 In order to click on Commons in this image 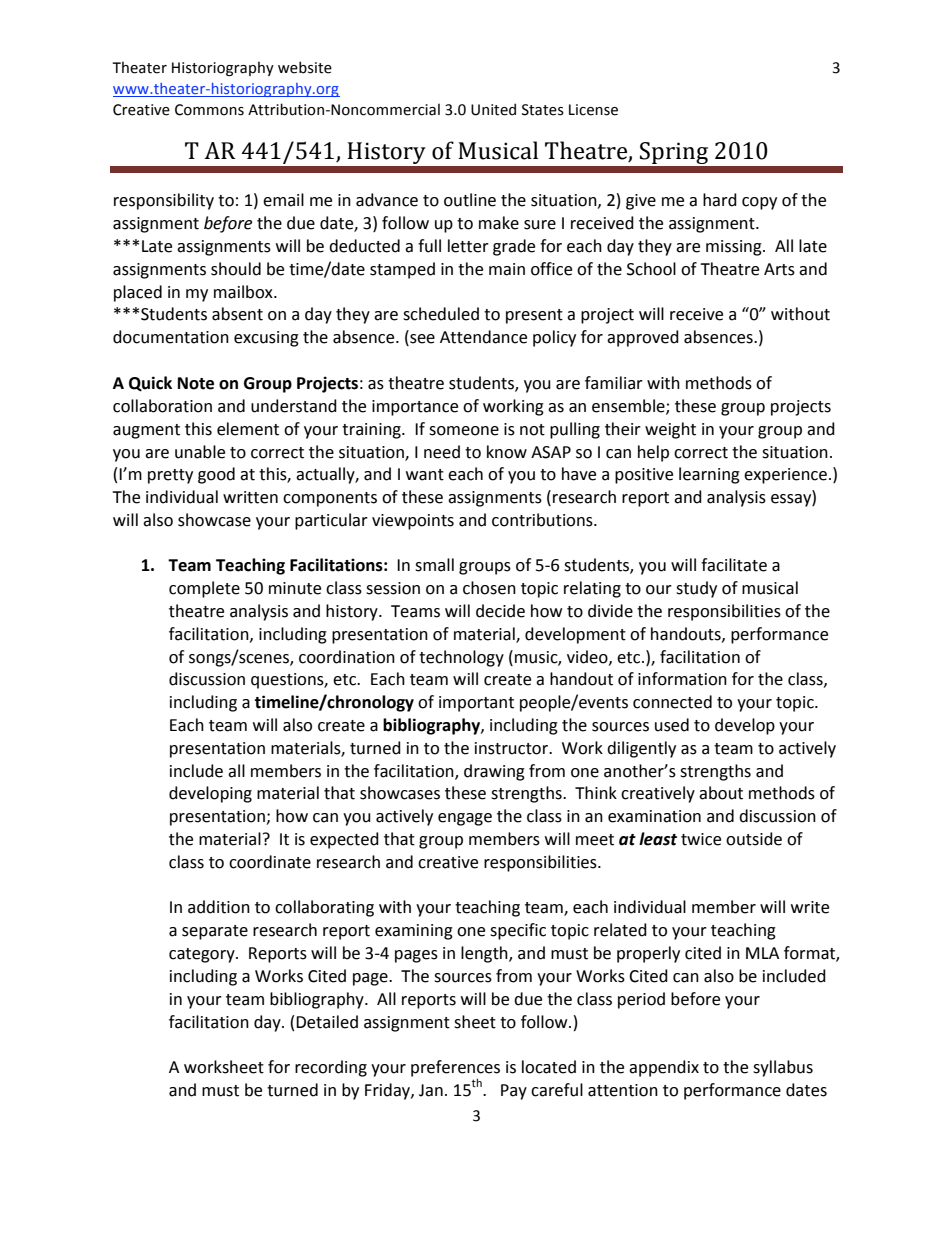, I will do `click(209, 110)`.
